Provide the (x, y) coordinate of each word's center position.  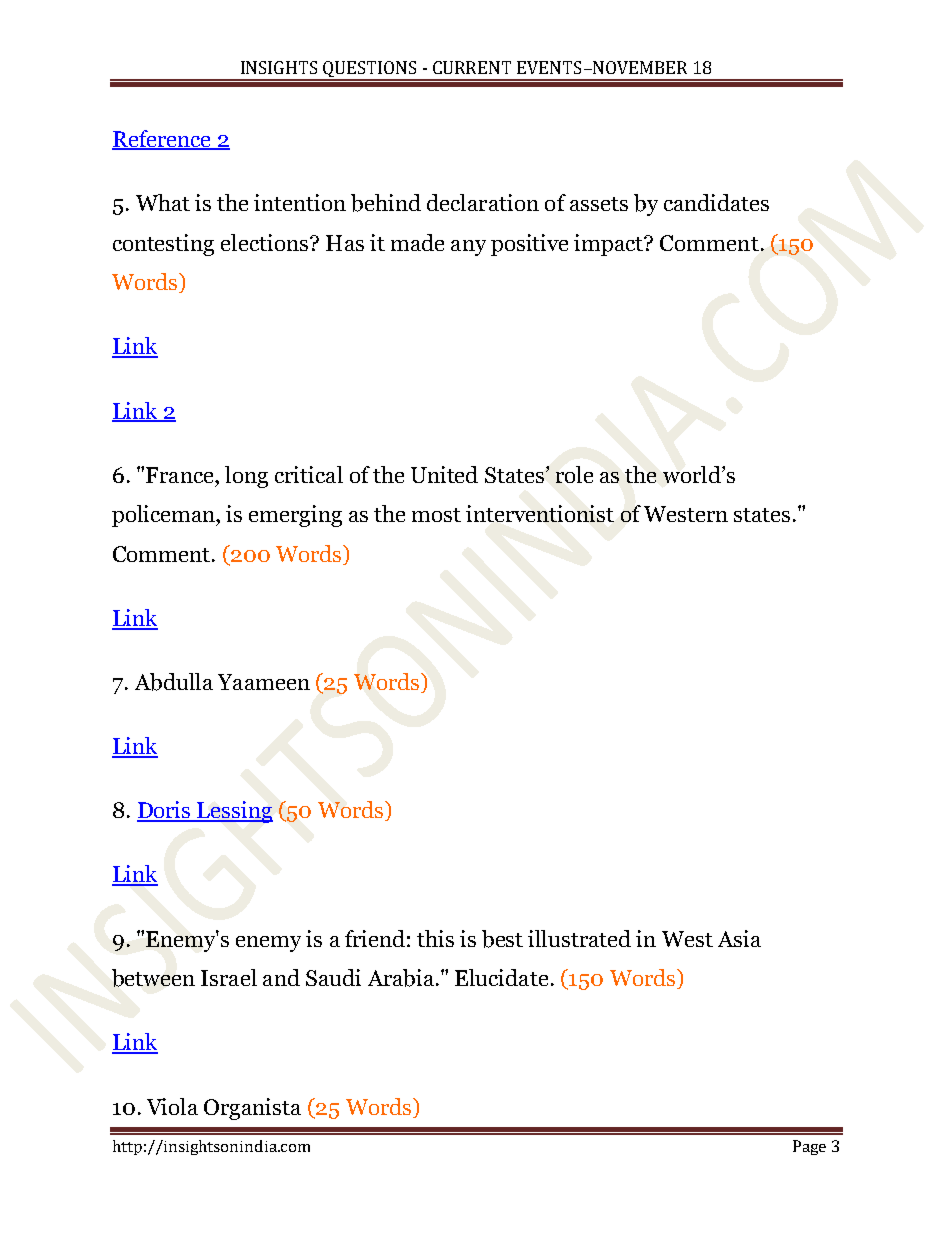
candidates (716, 202)
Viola (172, 1106)
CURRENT (472, 67)
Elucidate (501, 977)
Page (809, 1147)
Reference (163, 139)
